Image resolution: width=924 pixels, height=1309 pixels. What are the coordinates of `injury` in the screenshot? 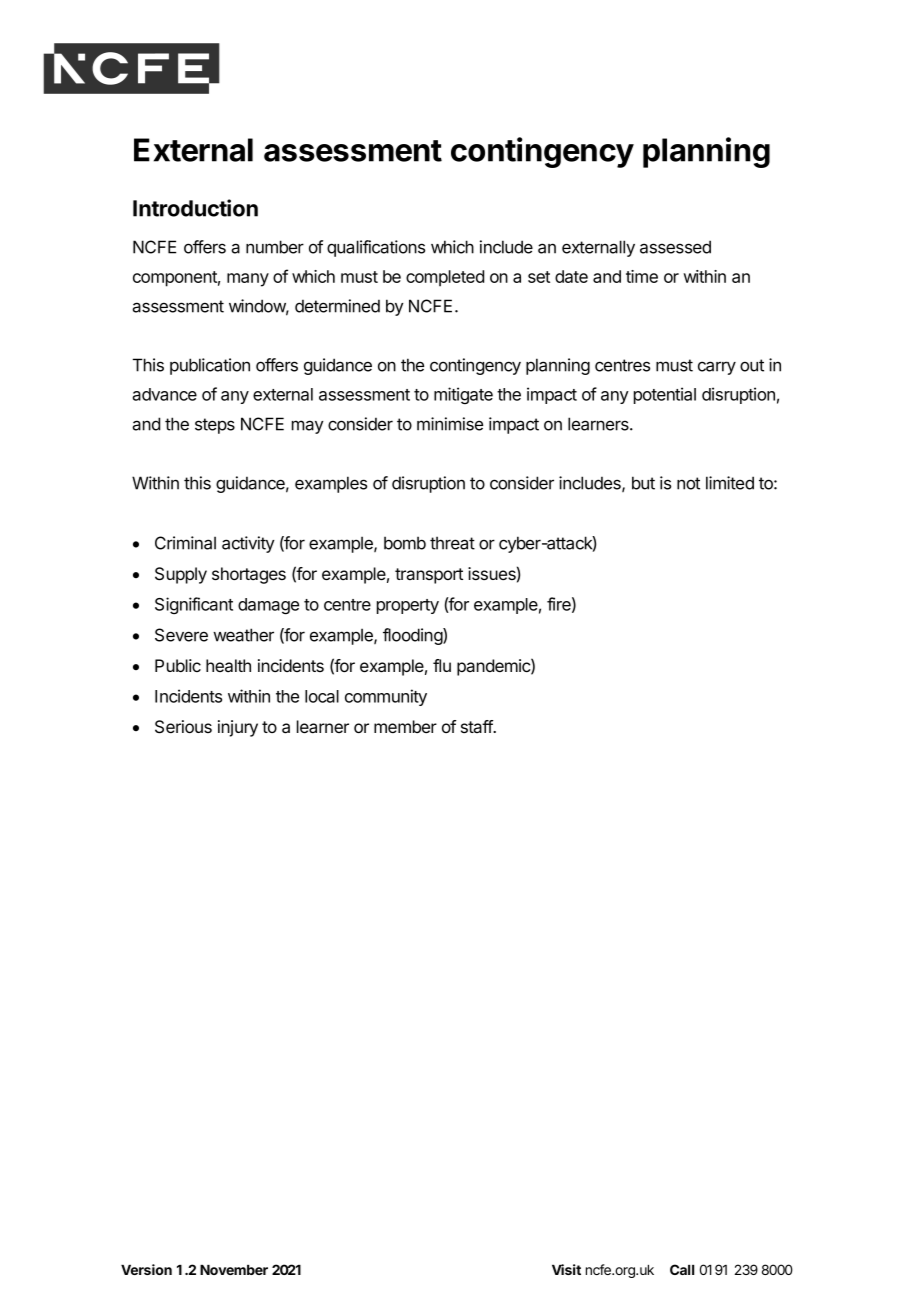 It's located at (238, 728).
